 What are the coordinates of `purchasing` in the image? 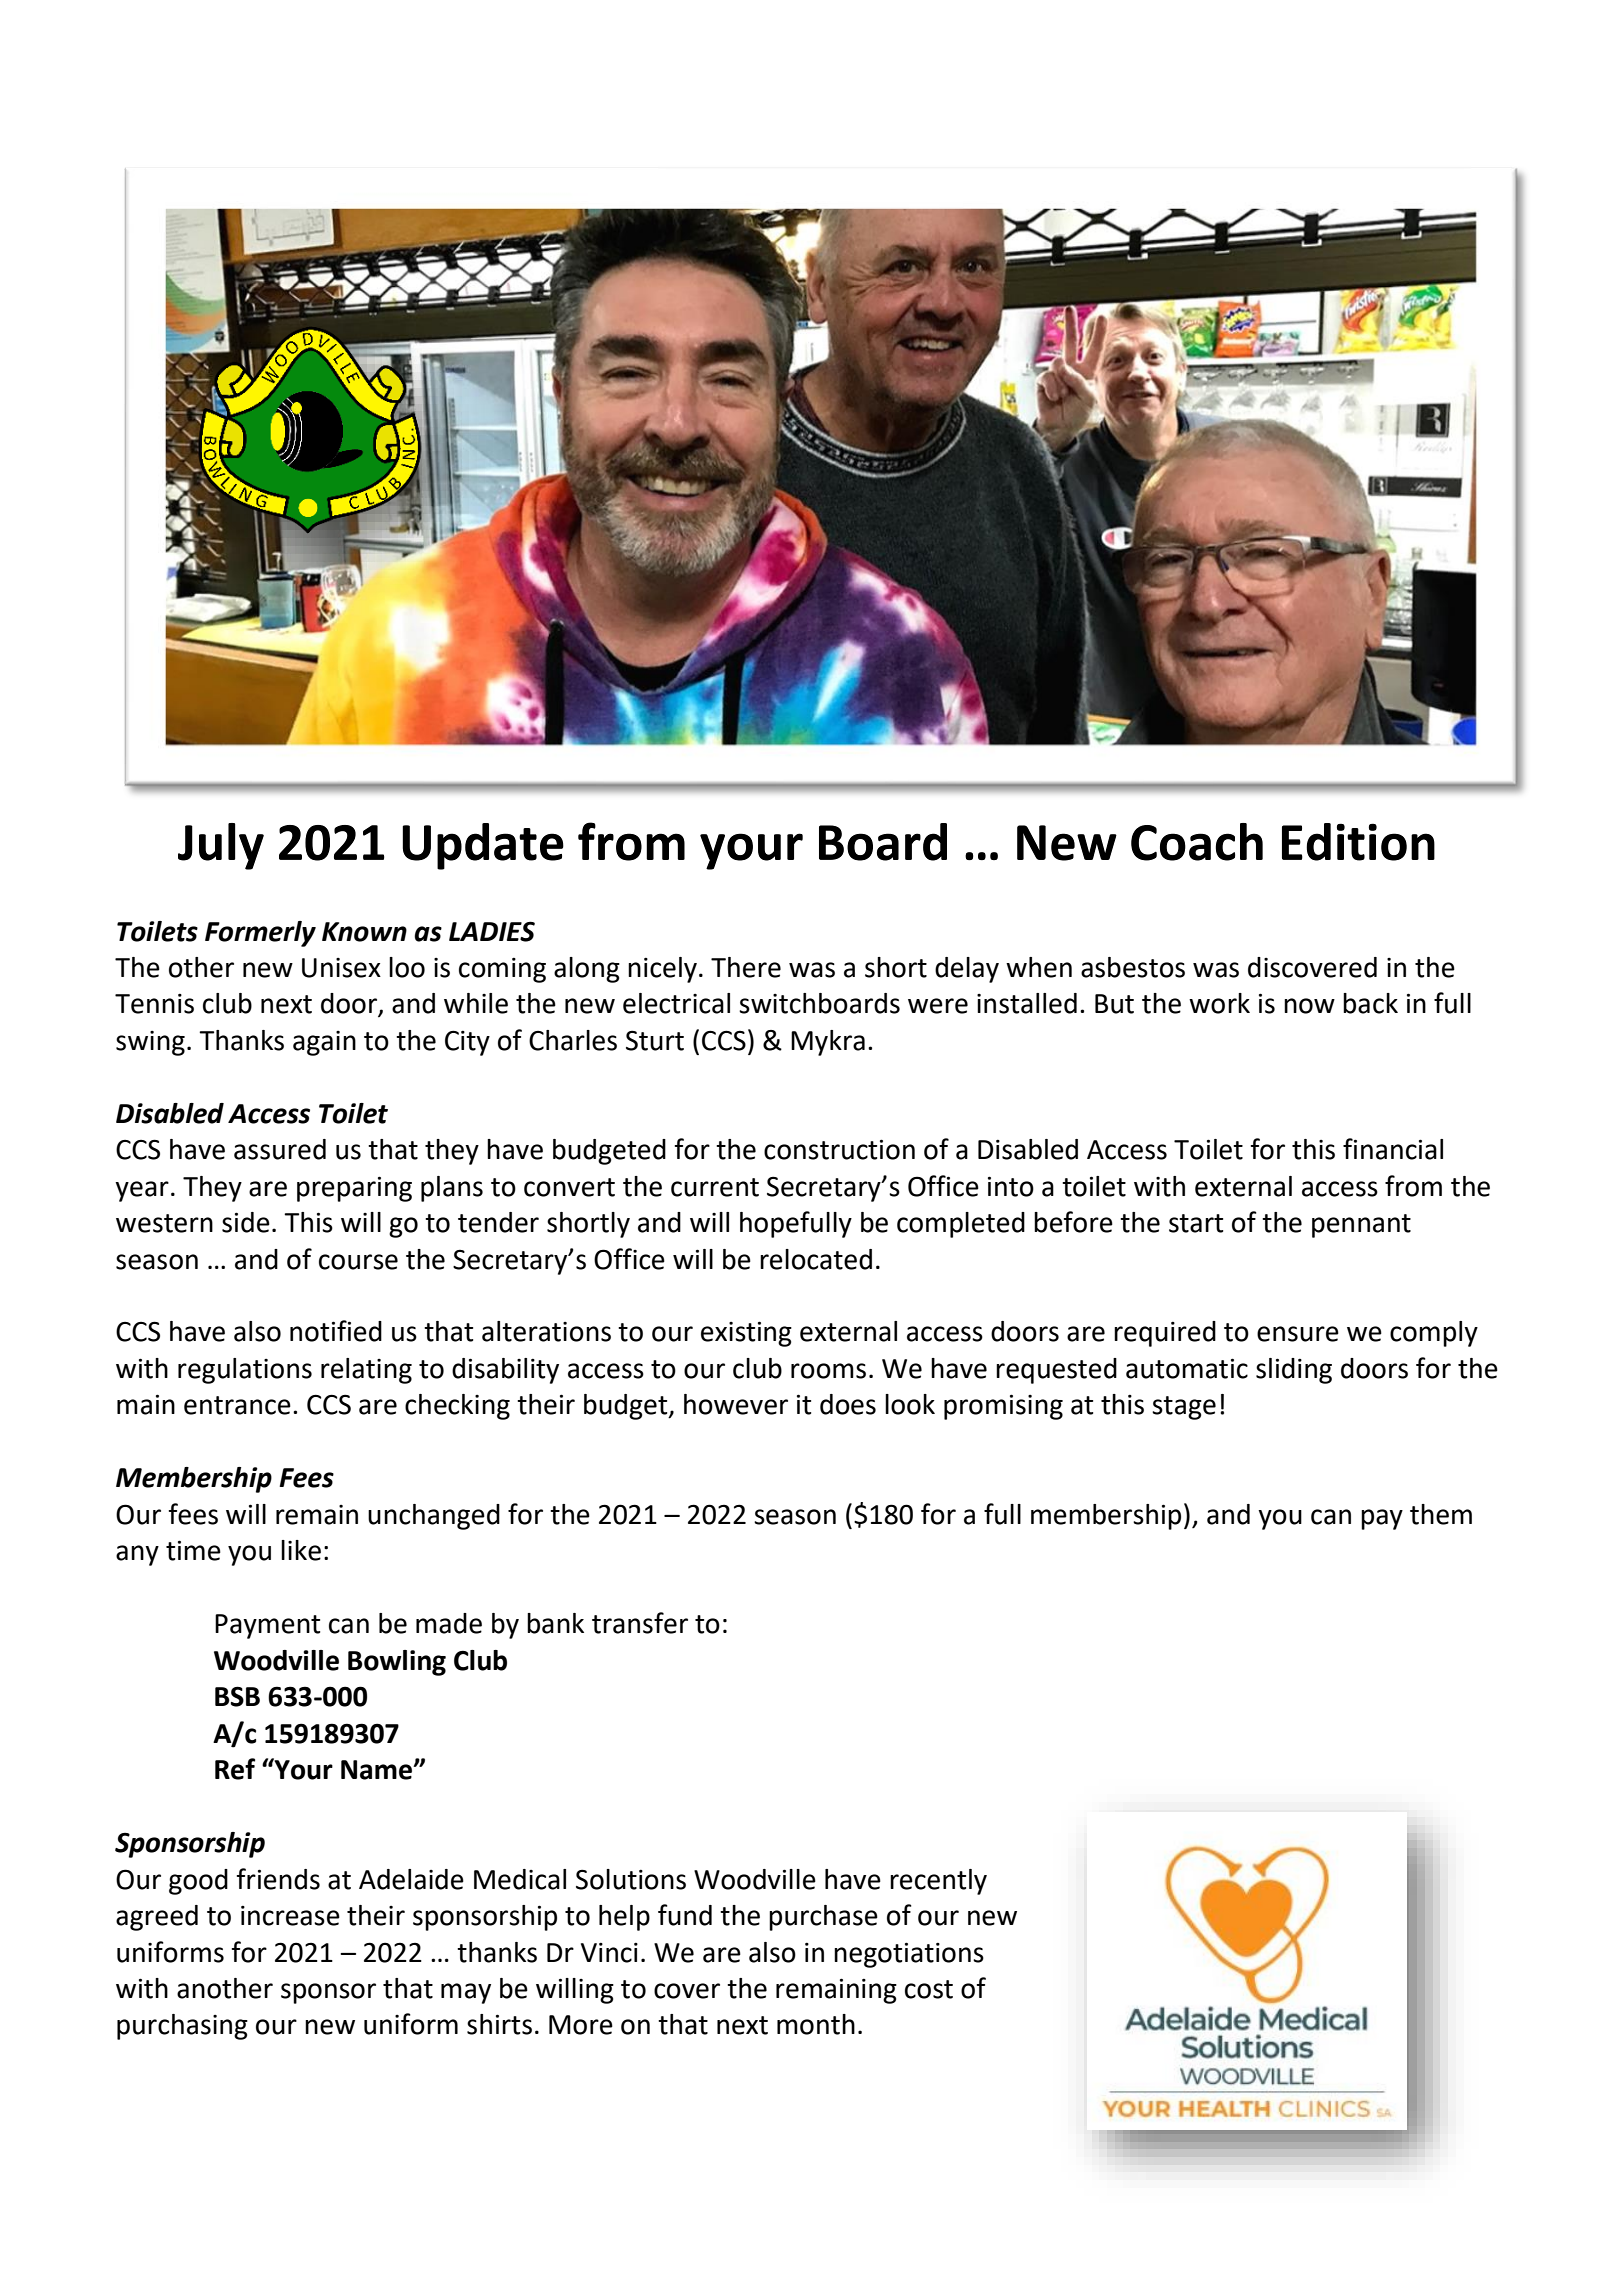 It's located at (182, 2027).
